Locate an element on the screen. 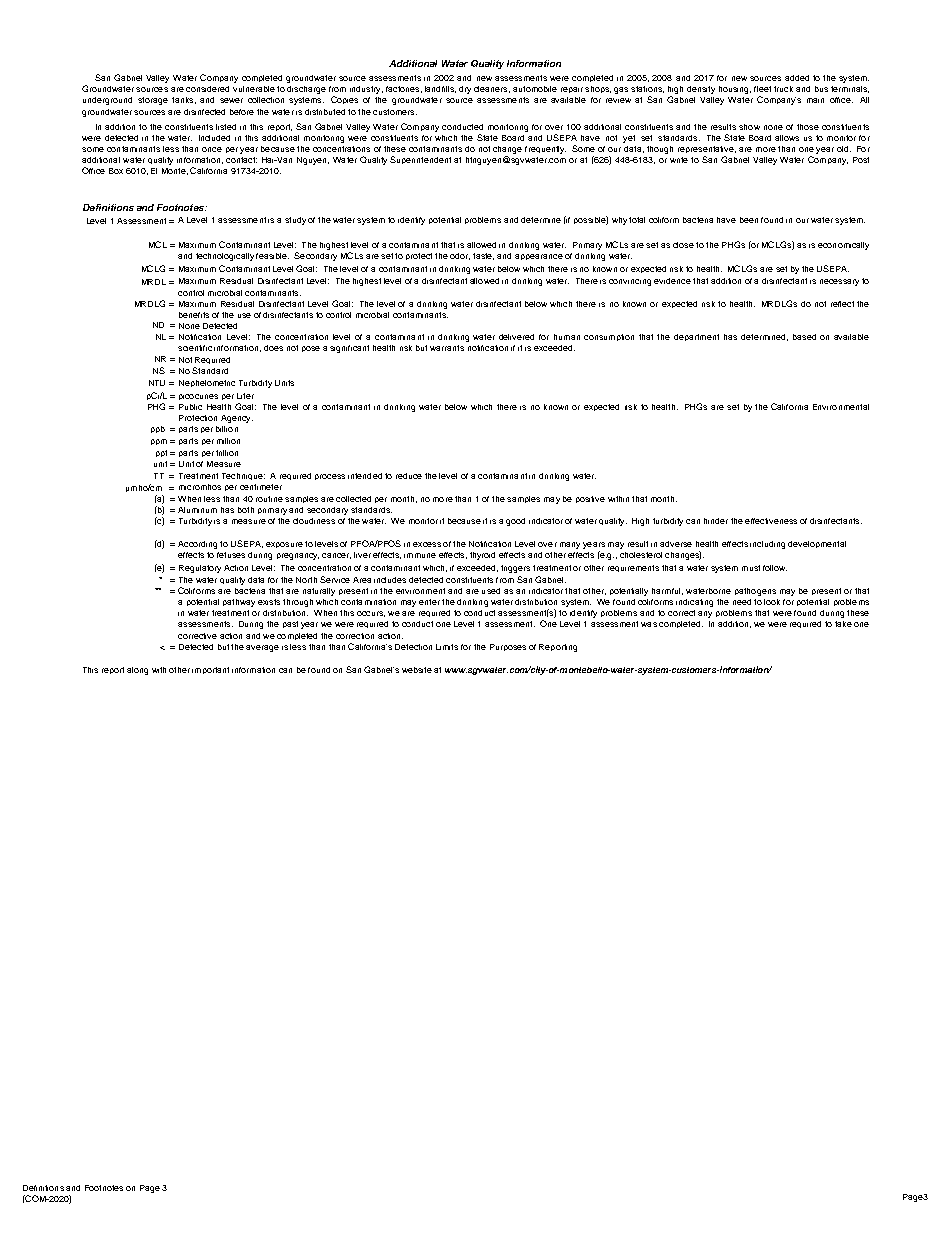 The image size is (952, 1233). considered is located at coordinates (207, 89).
